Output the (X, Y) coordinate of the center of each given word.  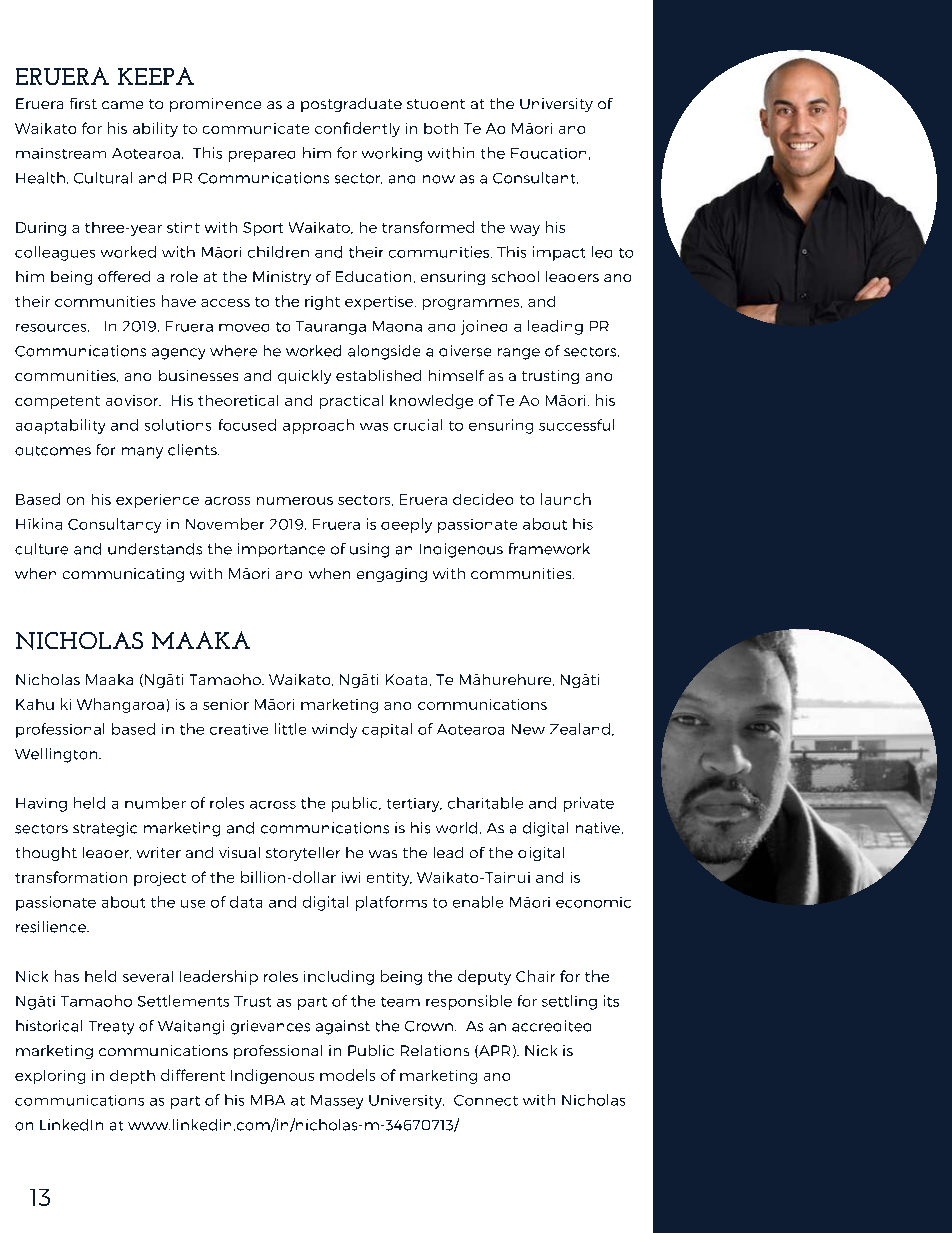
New (528, 729)
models (347, 1075)
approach (318, 426)
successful (576, 425)
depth (132, 1077)
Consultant (535, 178)
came (122, 105)
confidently (357, 129)
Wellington (57, 755)
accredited (551, 1026)
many (142, 453)
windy (334, 730)
